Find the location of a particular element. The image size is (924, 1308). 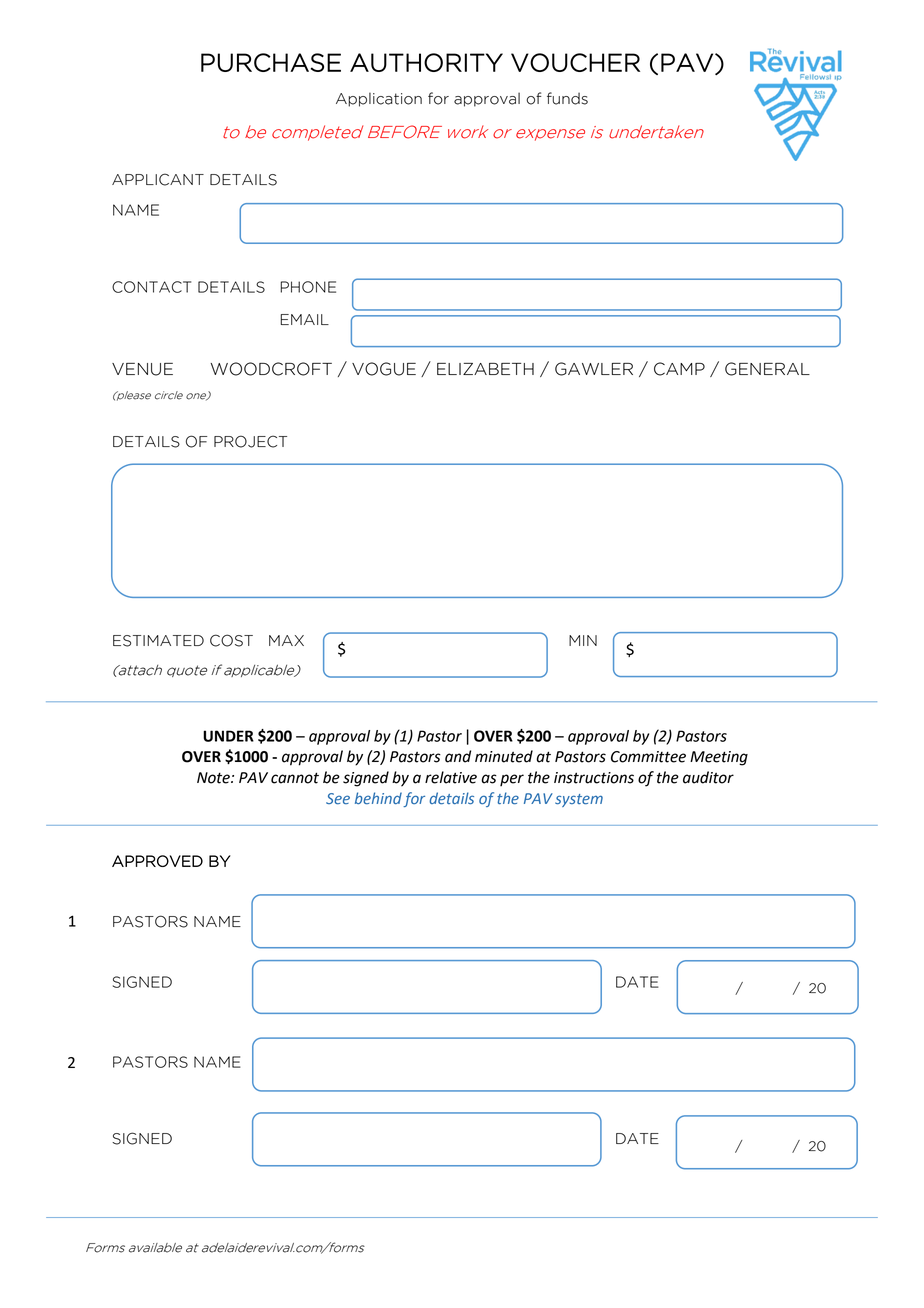

auditor is located at coordinates (708, 777).
